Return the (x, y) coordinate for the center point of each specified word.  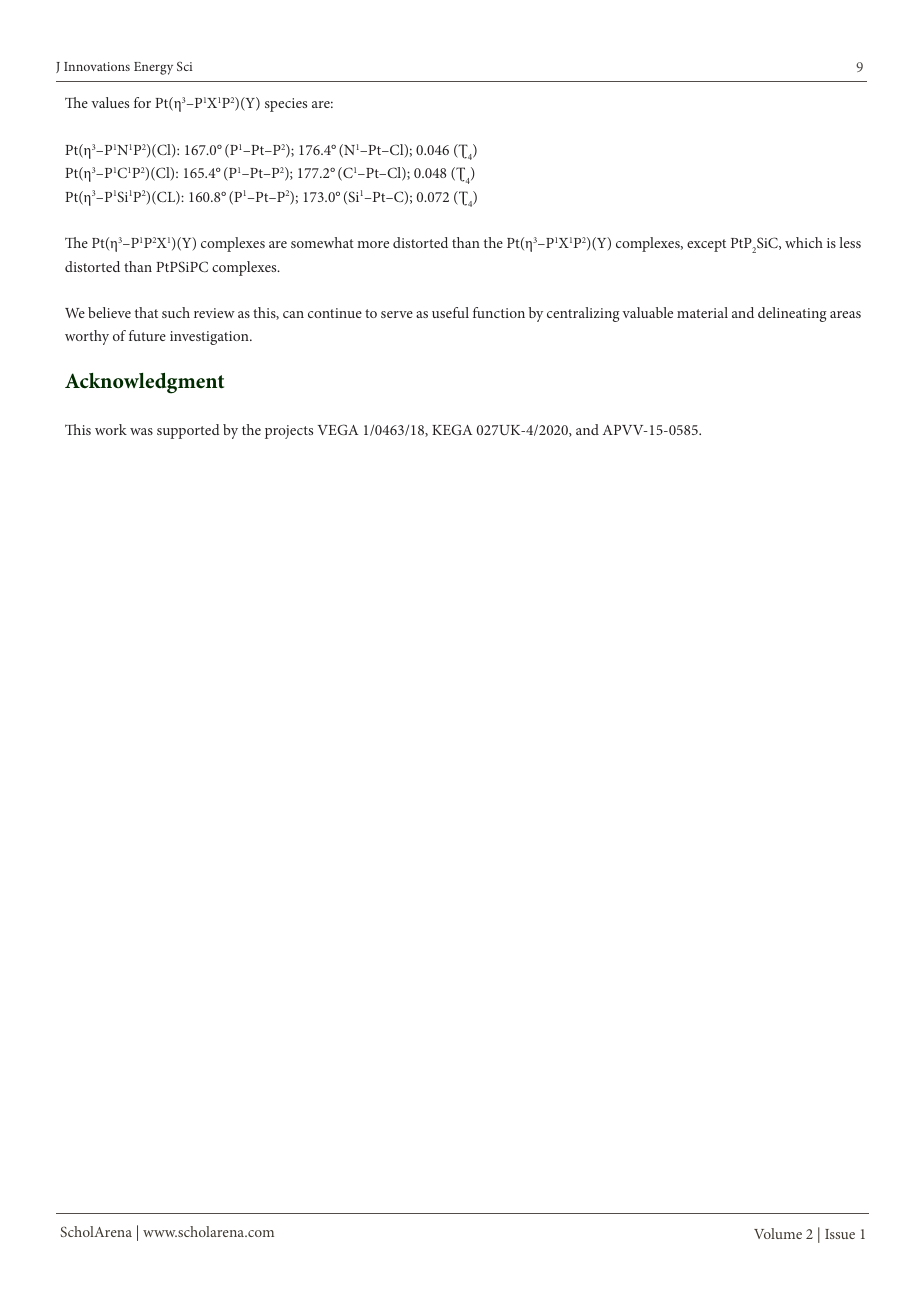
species (286, 105)
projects (289, 432)
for (142, 102)
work (111, 429)
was (141, 431)
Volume (778, 1233)
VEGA (338, 429)
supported (188, 431)
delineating (792, 314)
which (804, 242)
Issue (840, 1234)
